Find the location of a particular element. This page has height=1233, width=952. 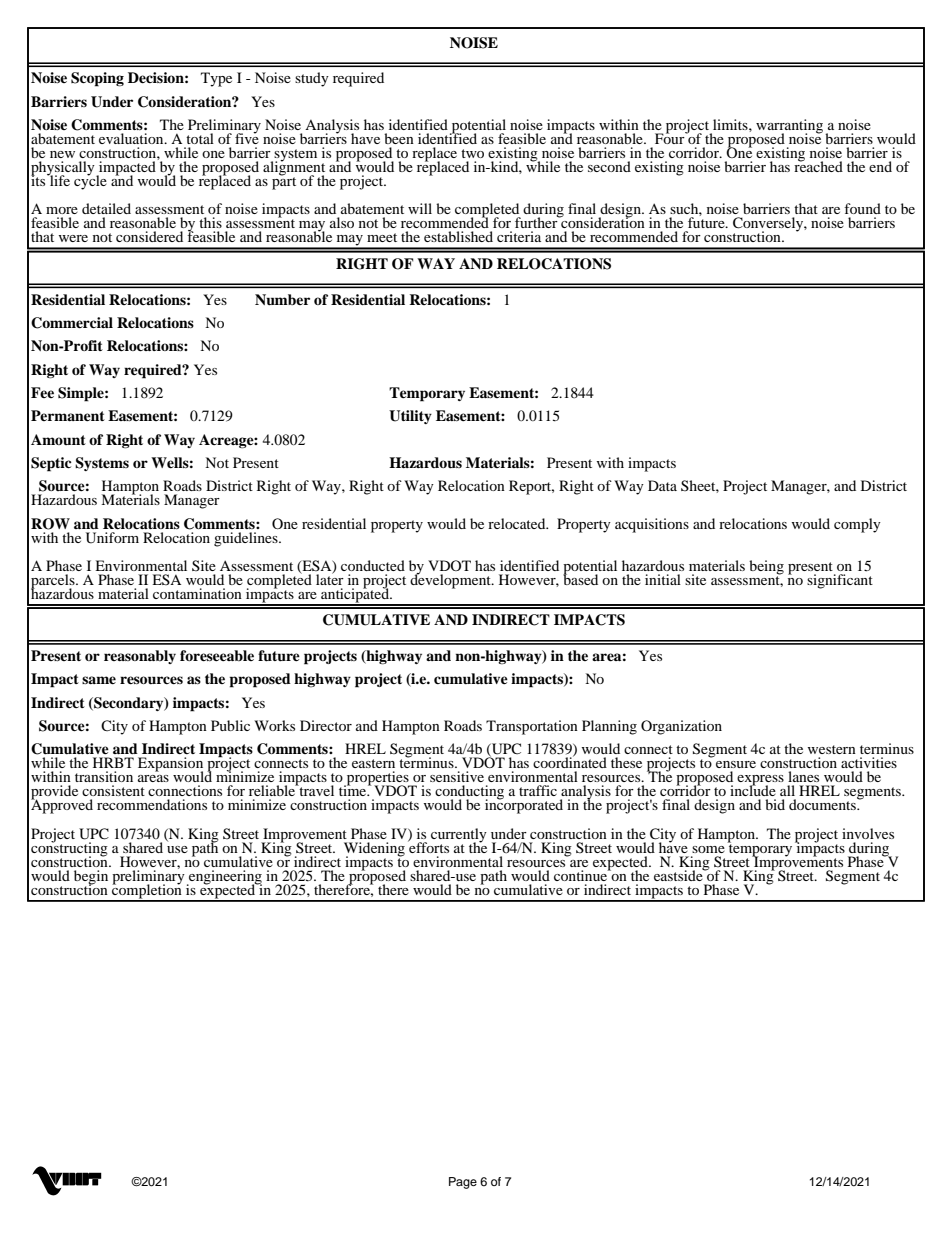

evaluation is located at coordinates (132, 138).
